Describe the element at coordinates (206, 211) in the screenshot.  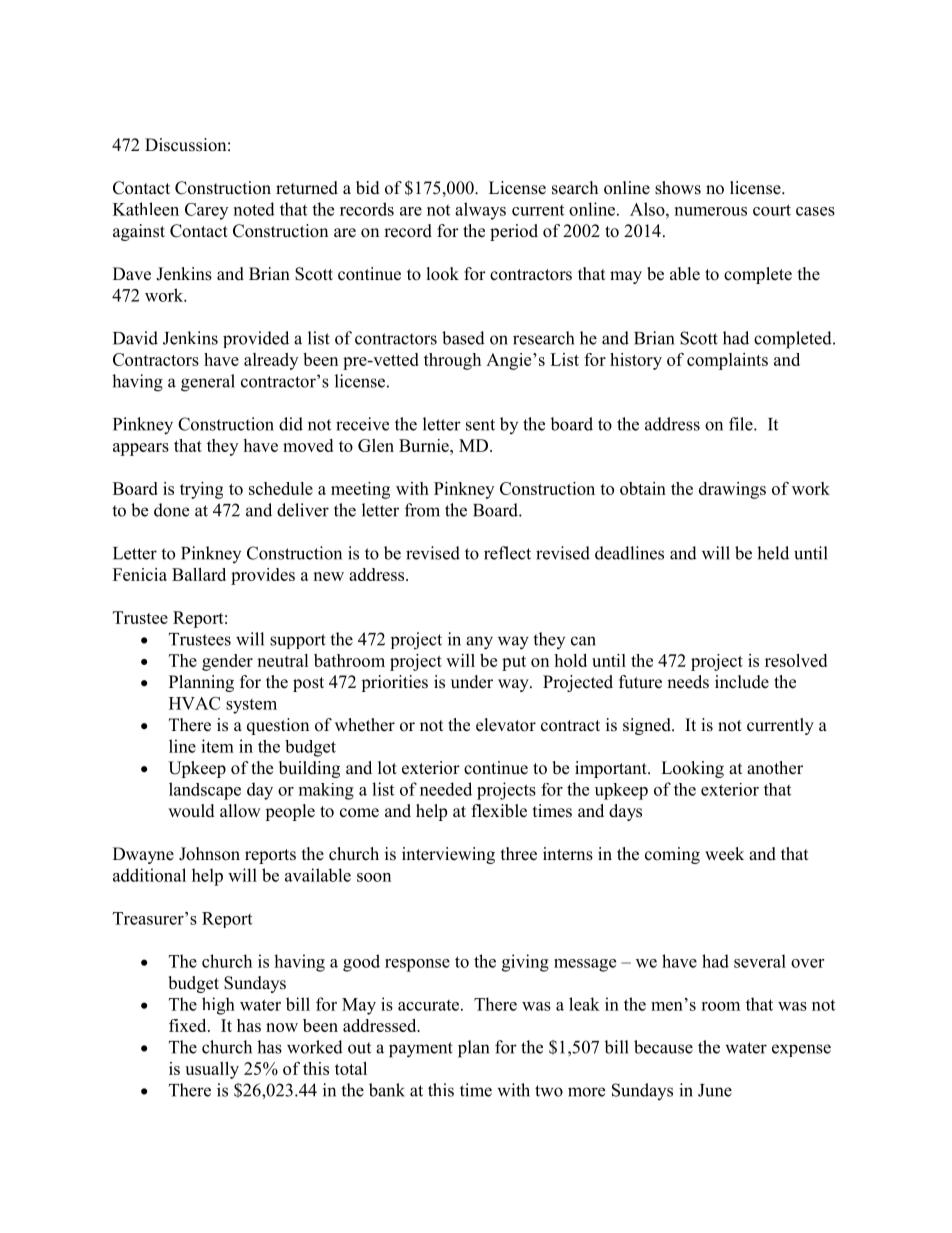
I see `Carey` at that location.
